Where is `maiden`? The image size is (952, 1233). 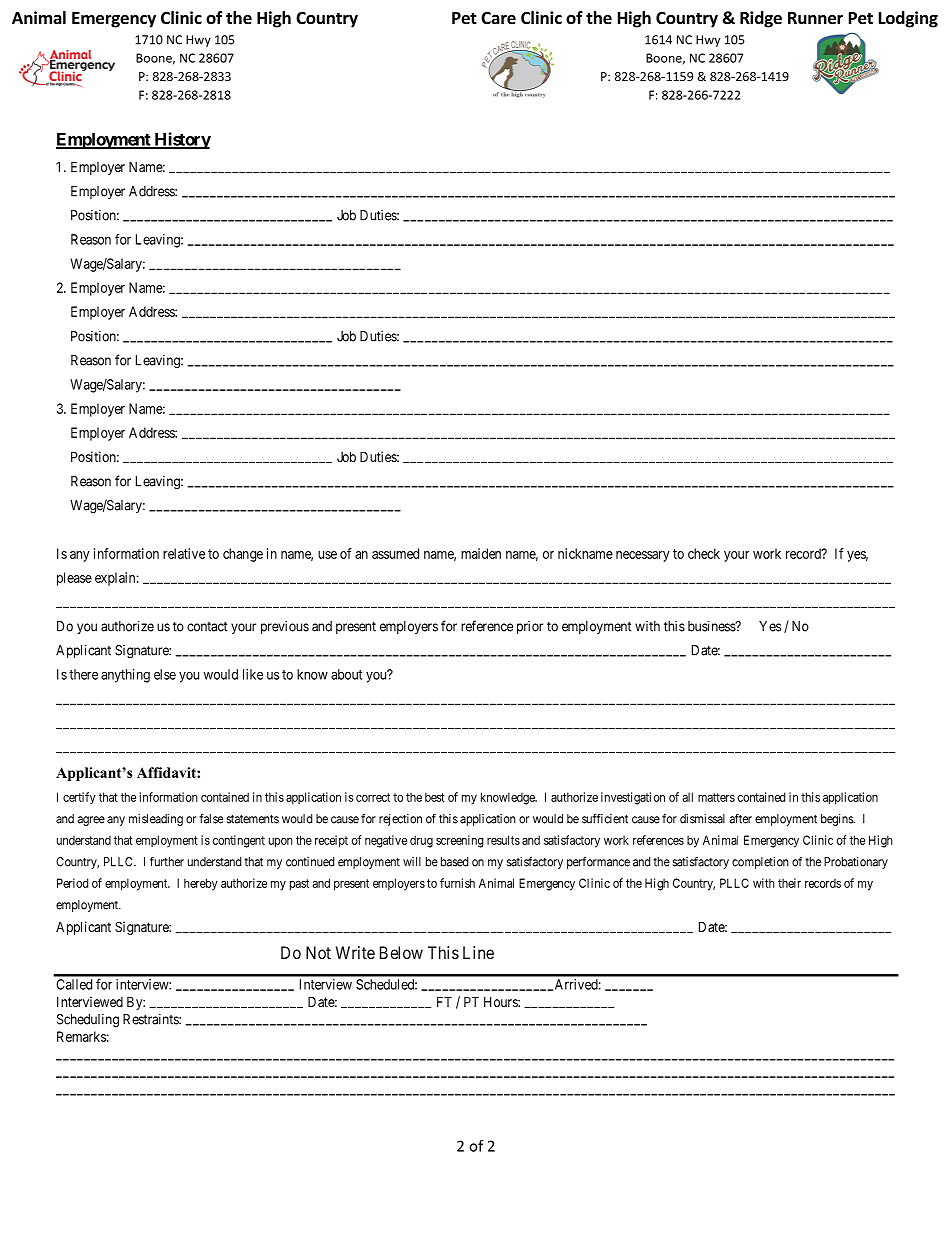 maiden is located at coordinates (481, 553).
